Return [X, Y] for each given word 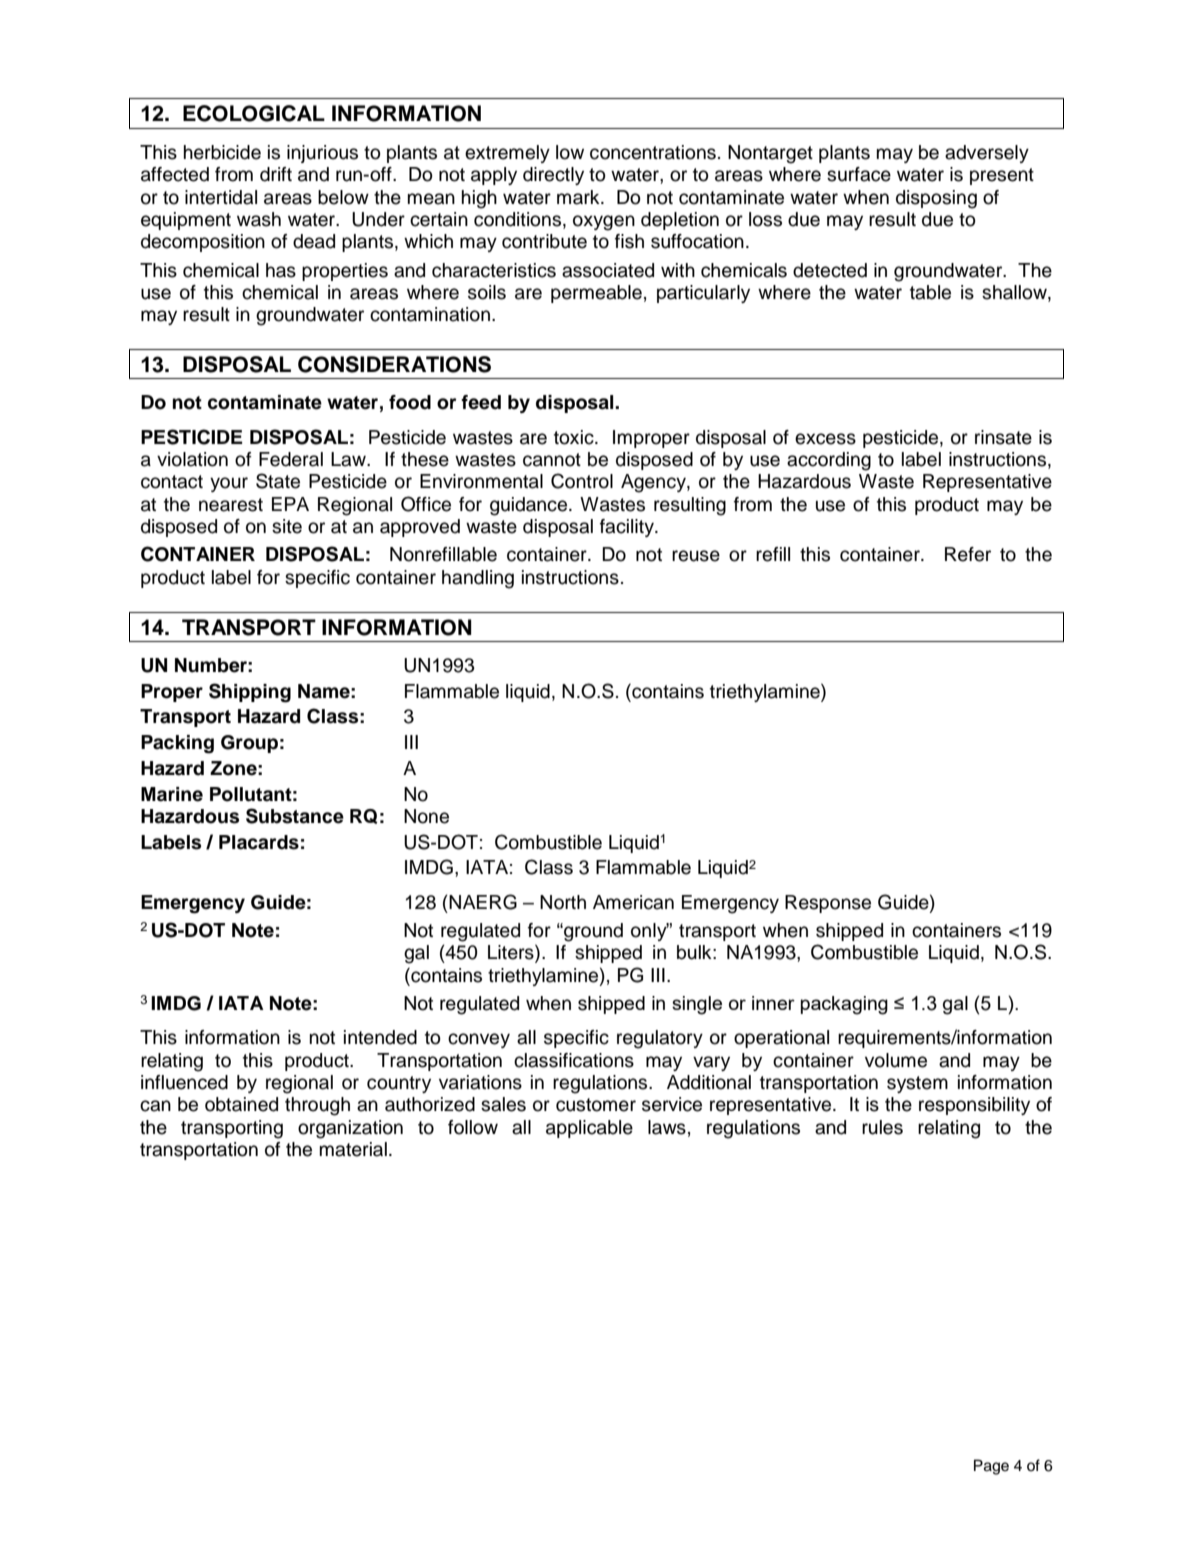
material [353, 1149]
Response [828, 904]
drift [276, 174]
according [829, 461]
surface [859, 174]
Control [582, 481]
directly [553, 176]
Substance [295, 816]
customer [596, 1105]
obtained [241, 1104]
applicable [589, 1129]
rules [882, 1127]
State [278, 481]
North [563, 902]
